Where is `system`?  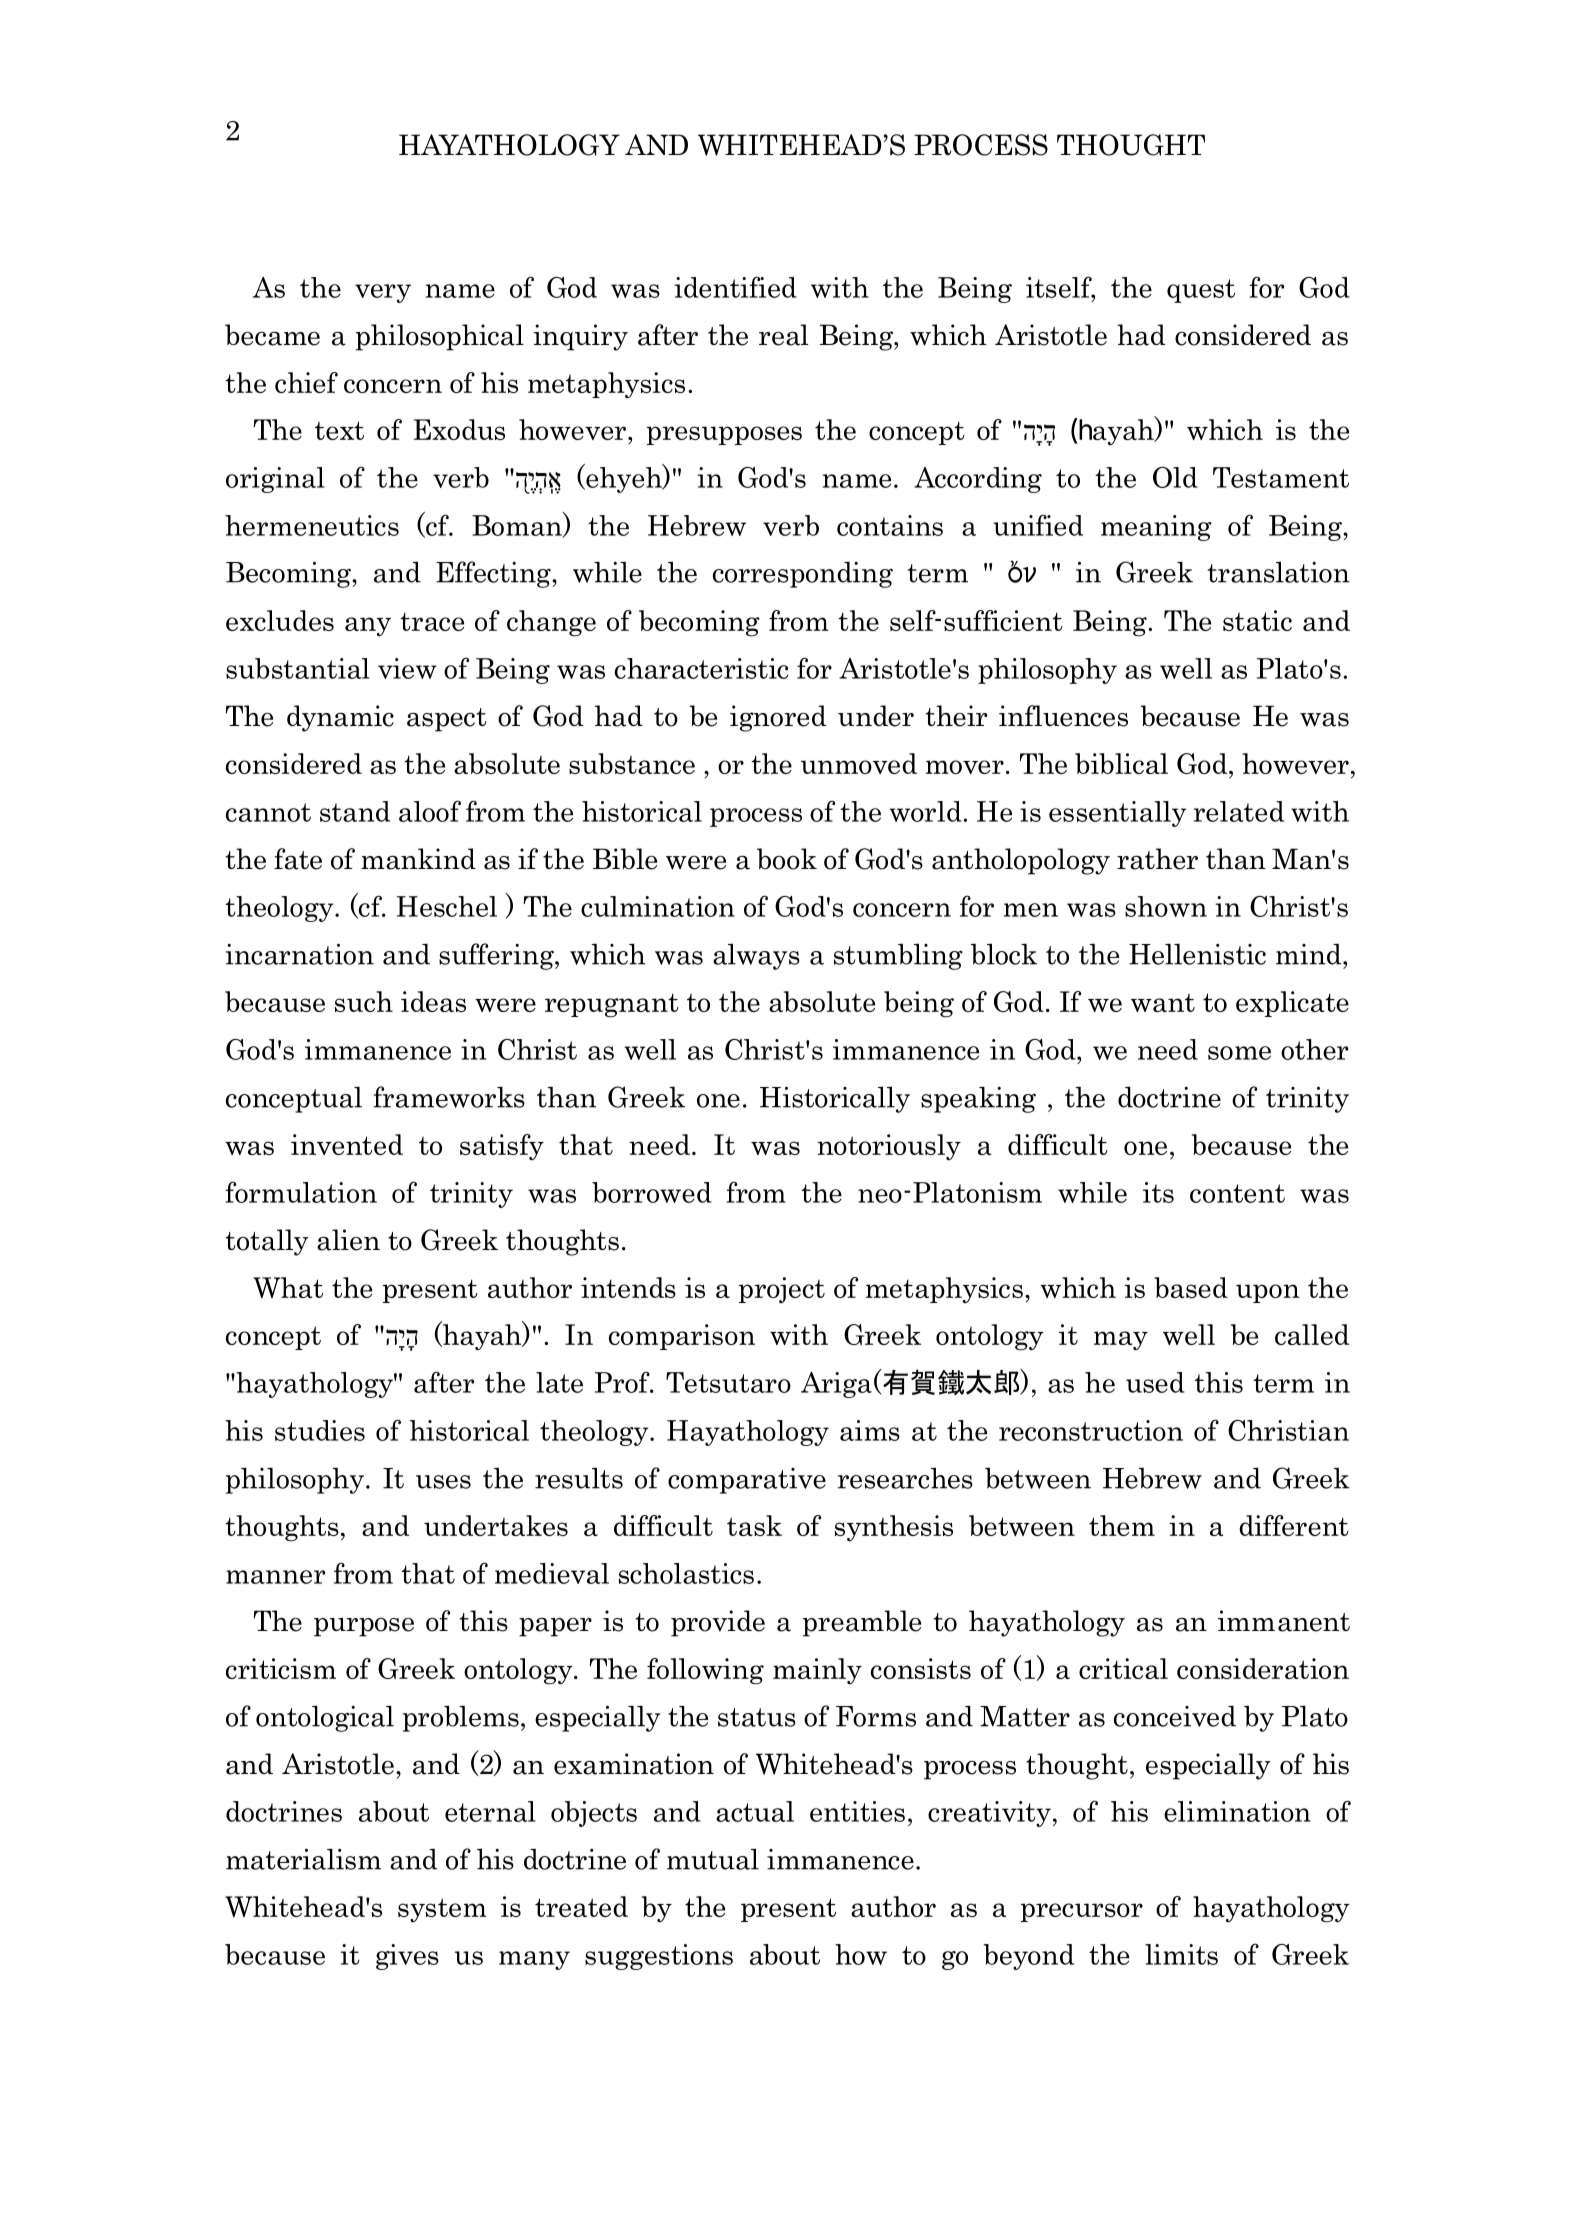
system is located at coordinates (442, 1910).
